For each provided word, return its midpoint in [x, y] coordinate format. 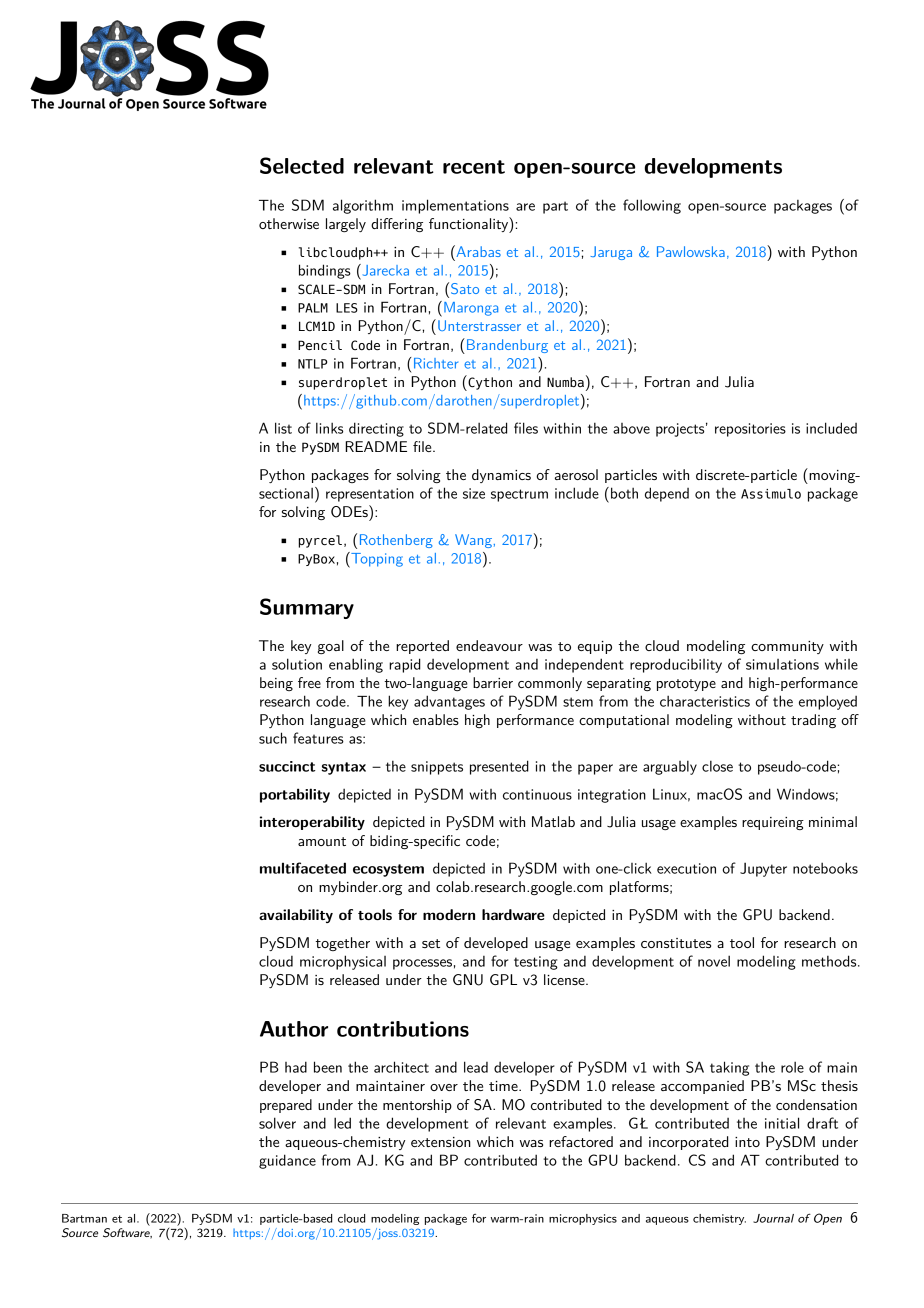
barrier [493, 682]
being [276, 684]
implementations [455, 206]
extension [441, 1142]
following [652, 206]
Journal [773, 1218]
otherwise [289, 223]
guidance [287, 1161]
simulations [782, 664]
